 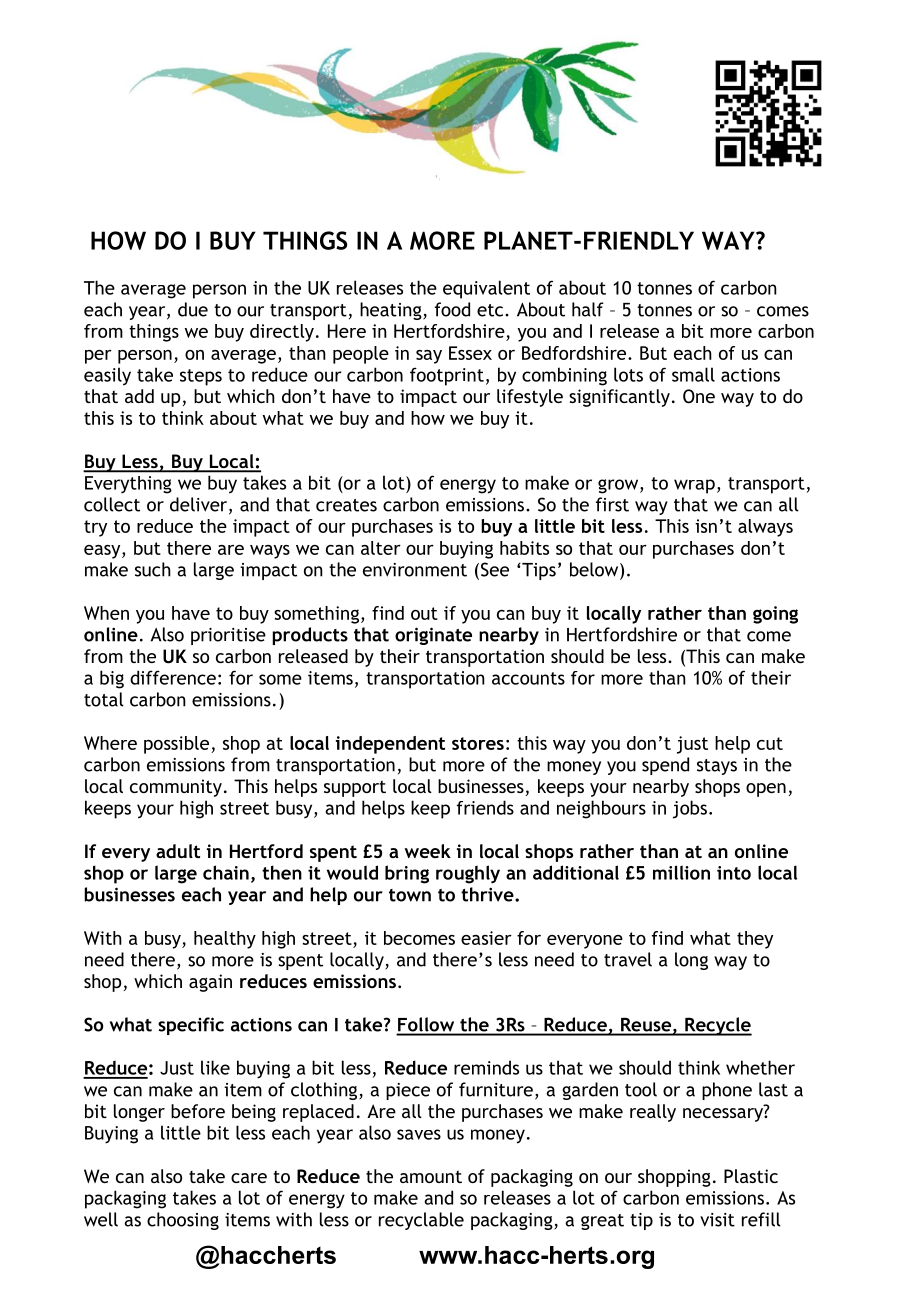 I want to click on food, so click(x=452, y=309).
